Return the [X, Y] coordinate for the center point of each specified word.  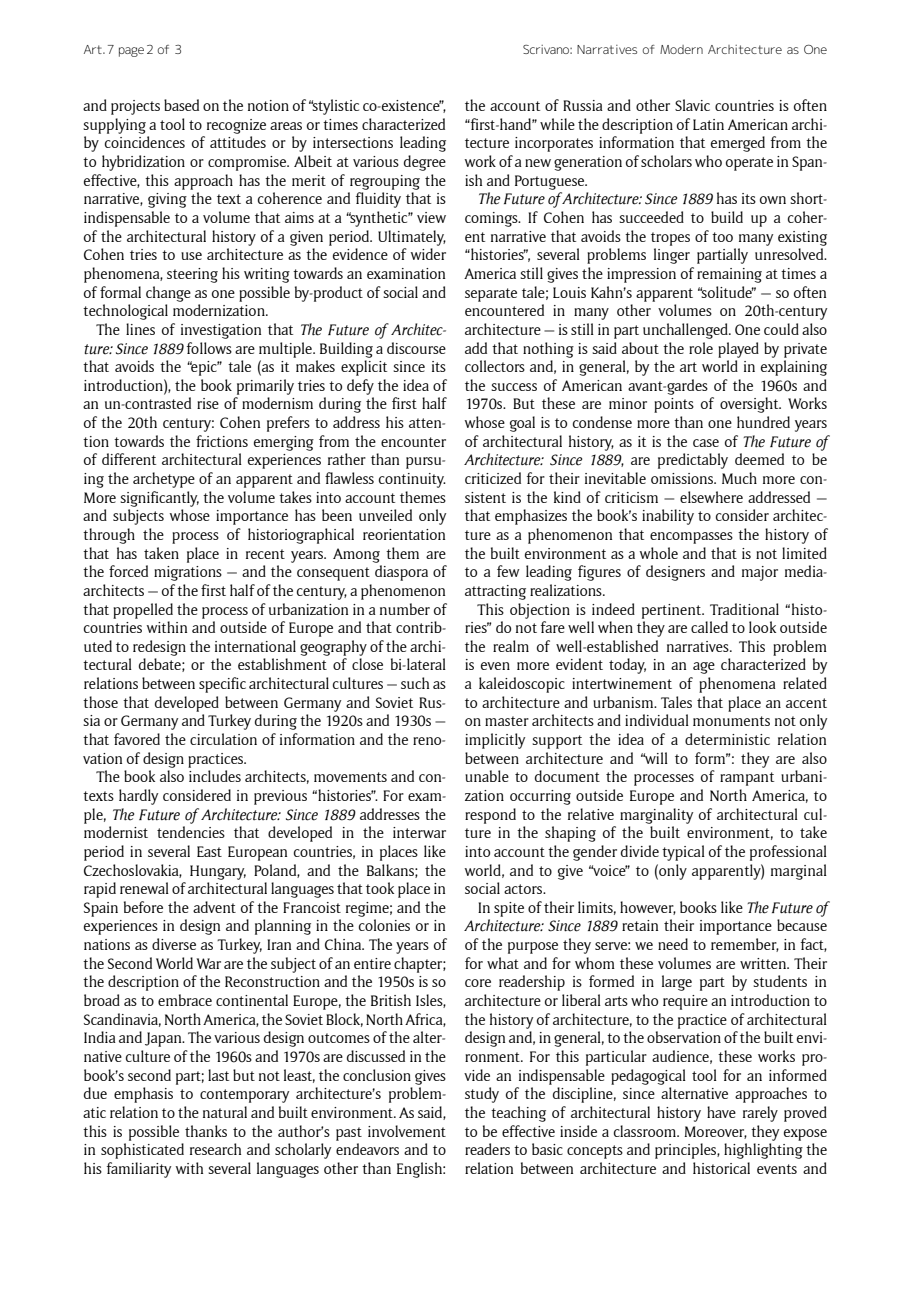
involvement [407, 1131]
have [721, 1112]
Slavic [692, 105]
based [181, 105]
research [215, 1149]
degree [425, 163]
